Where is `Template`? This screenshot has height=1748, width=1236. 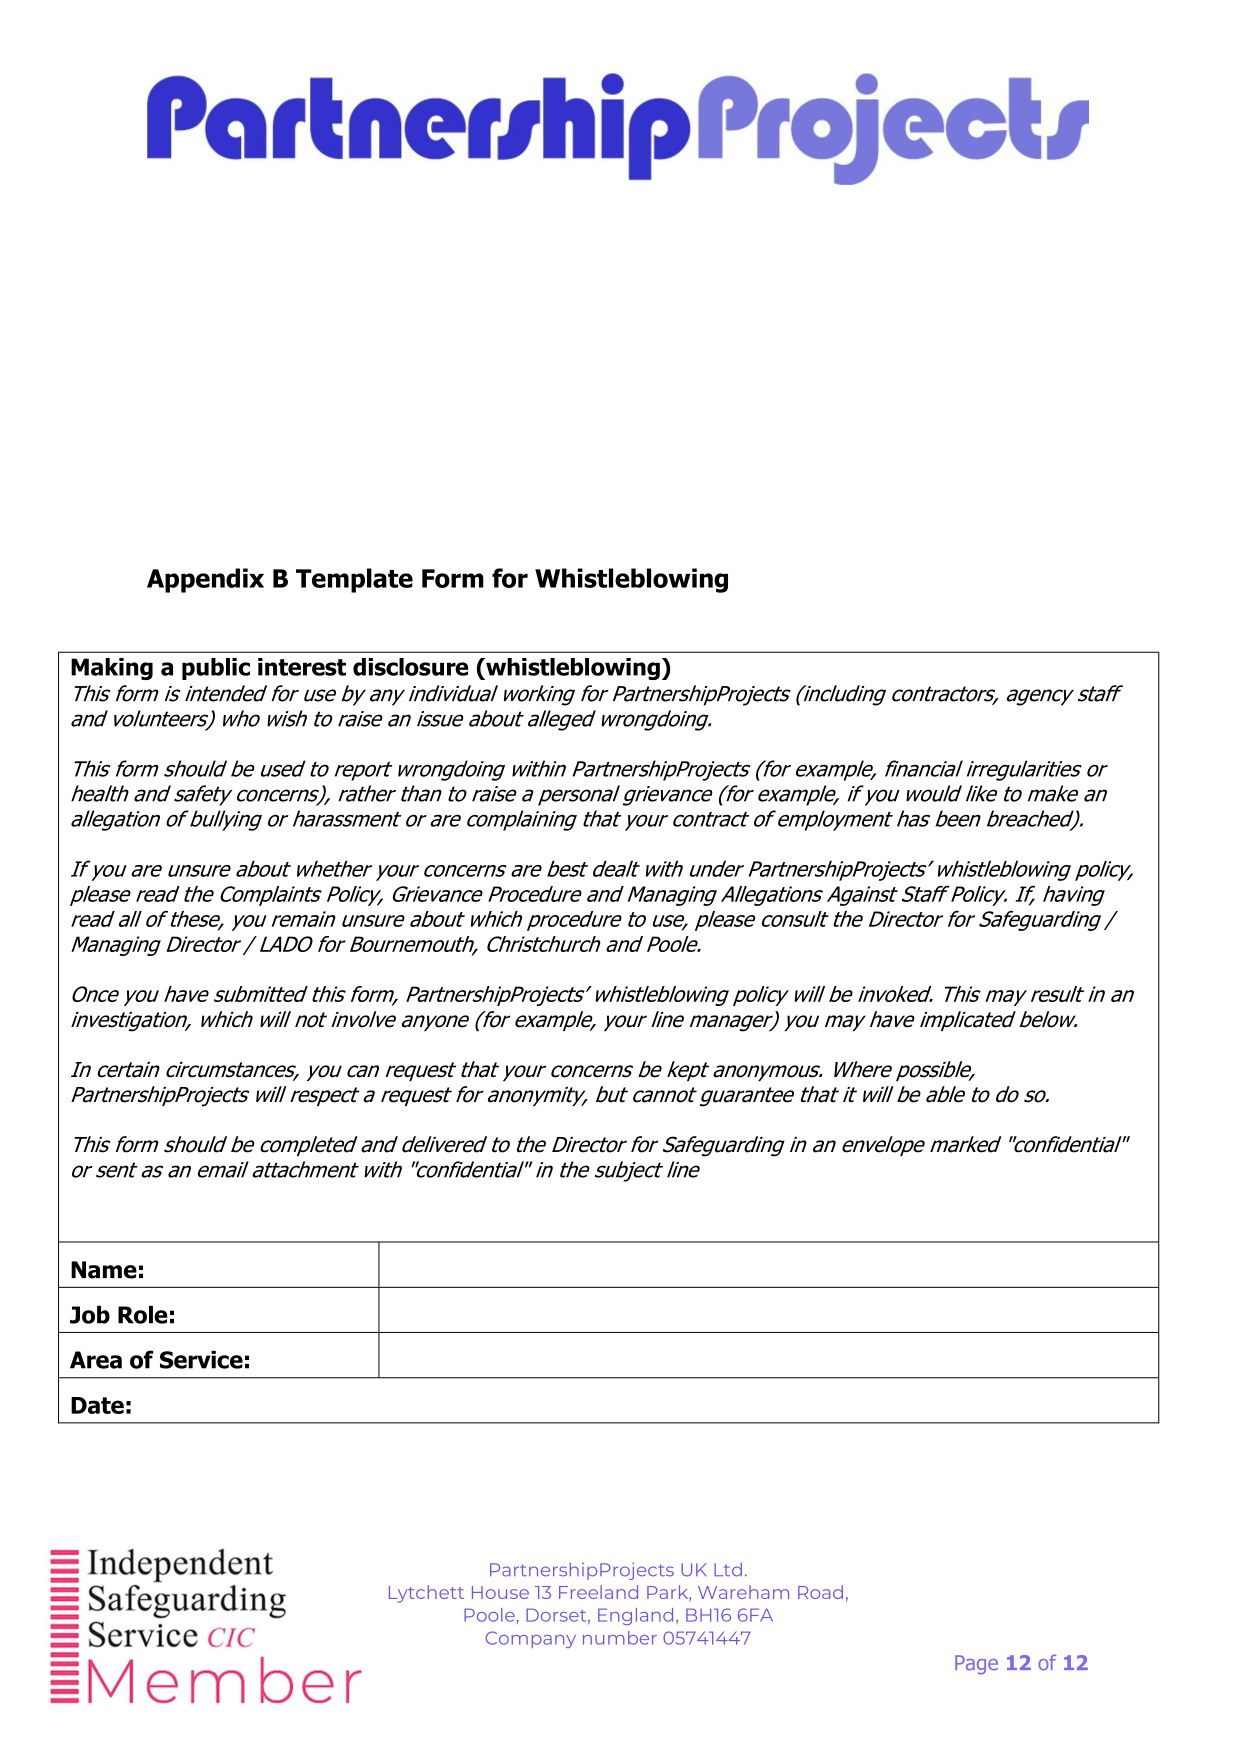 Template is located at coordinates (354, 580).
